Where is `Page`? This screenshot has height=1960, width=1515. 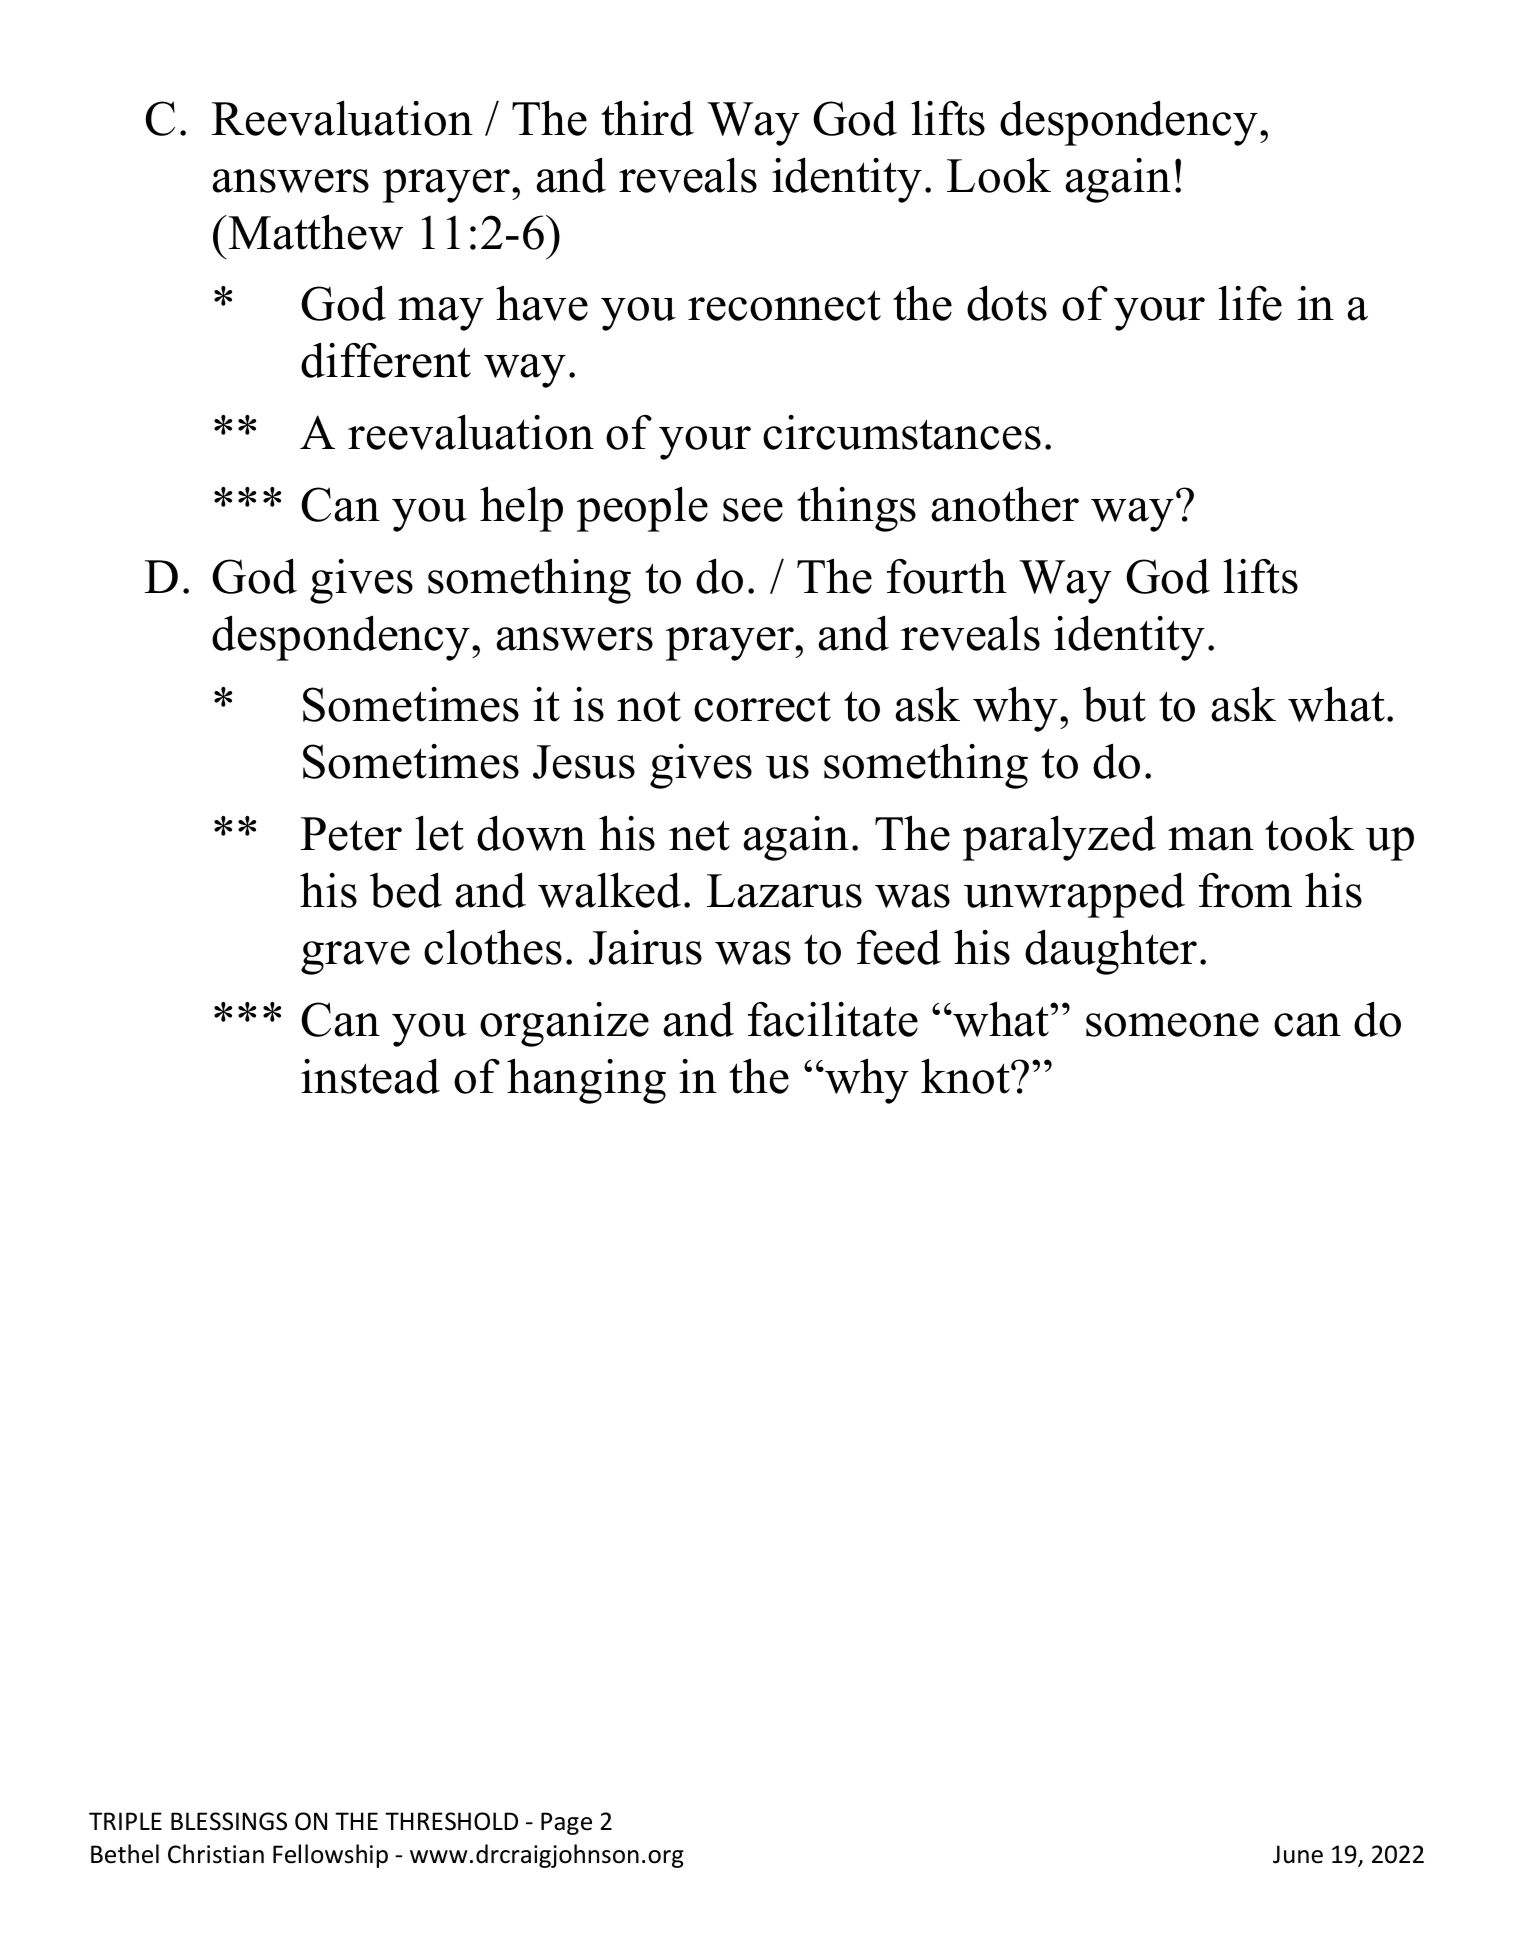
Page is located at coordinates (566, 1823).
